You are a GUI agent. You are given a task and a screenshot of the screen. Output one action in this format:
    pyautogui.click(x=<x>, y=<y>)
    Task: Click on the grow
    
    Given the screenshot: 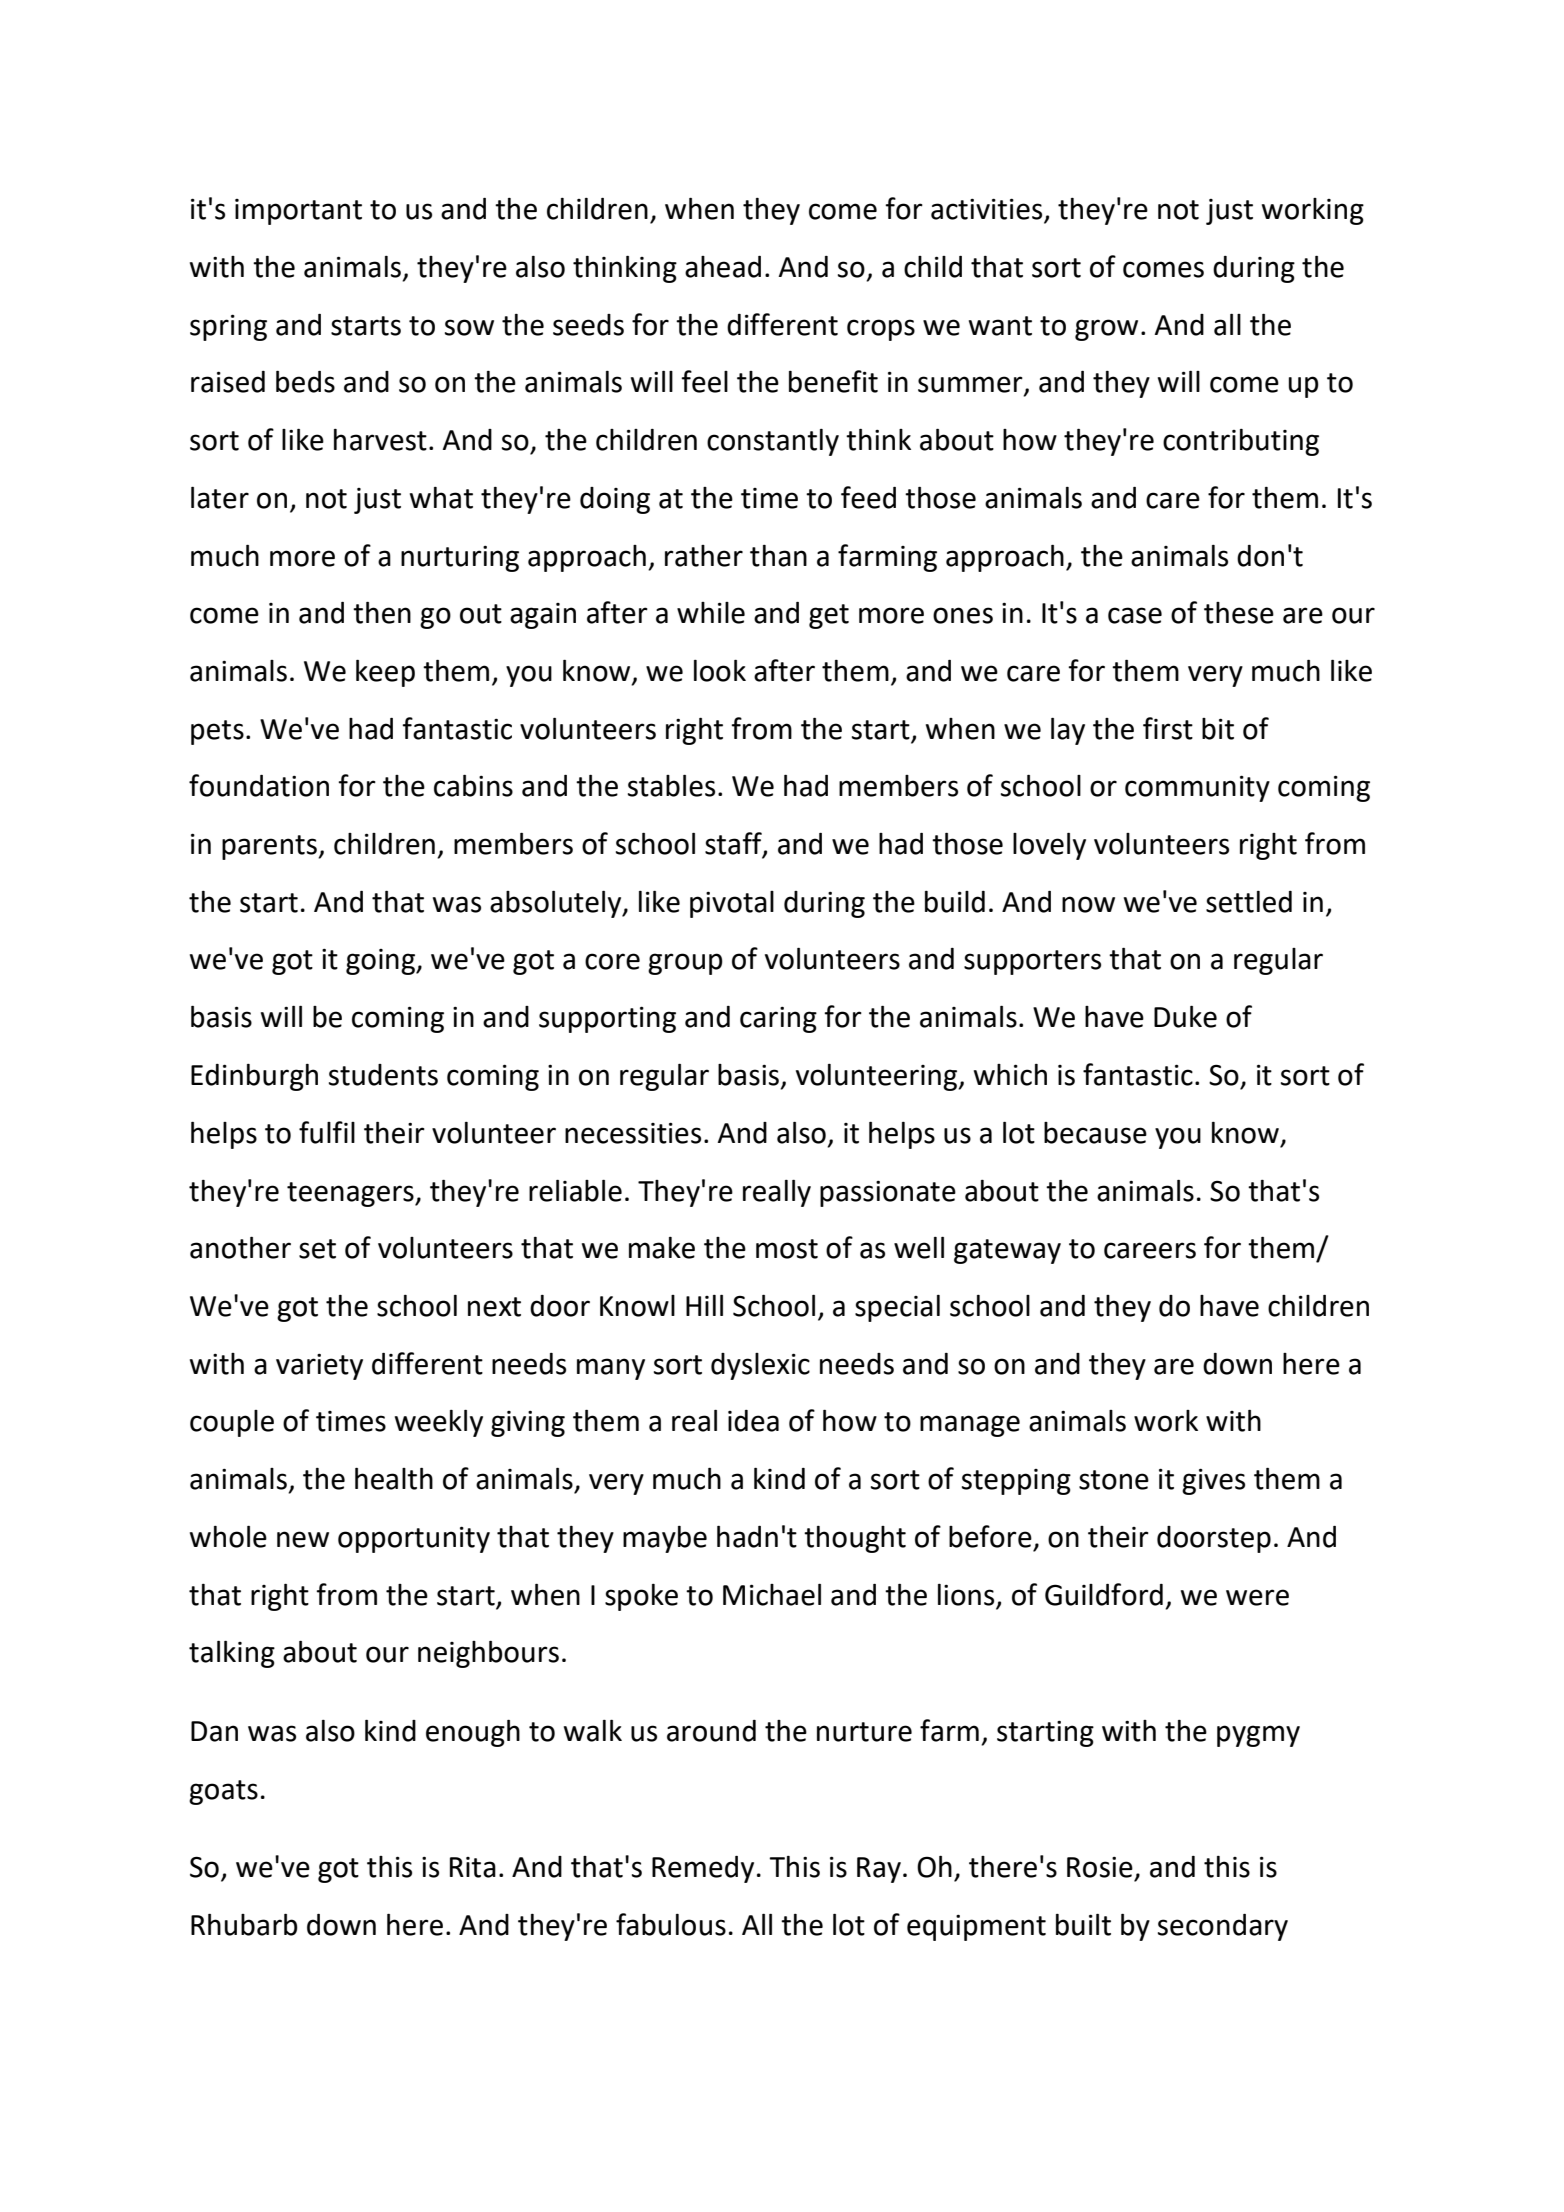 What is the action you would take?
    pyautogui.click(x=1106, y=330)
